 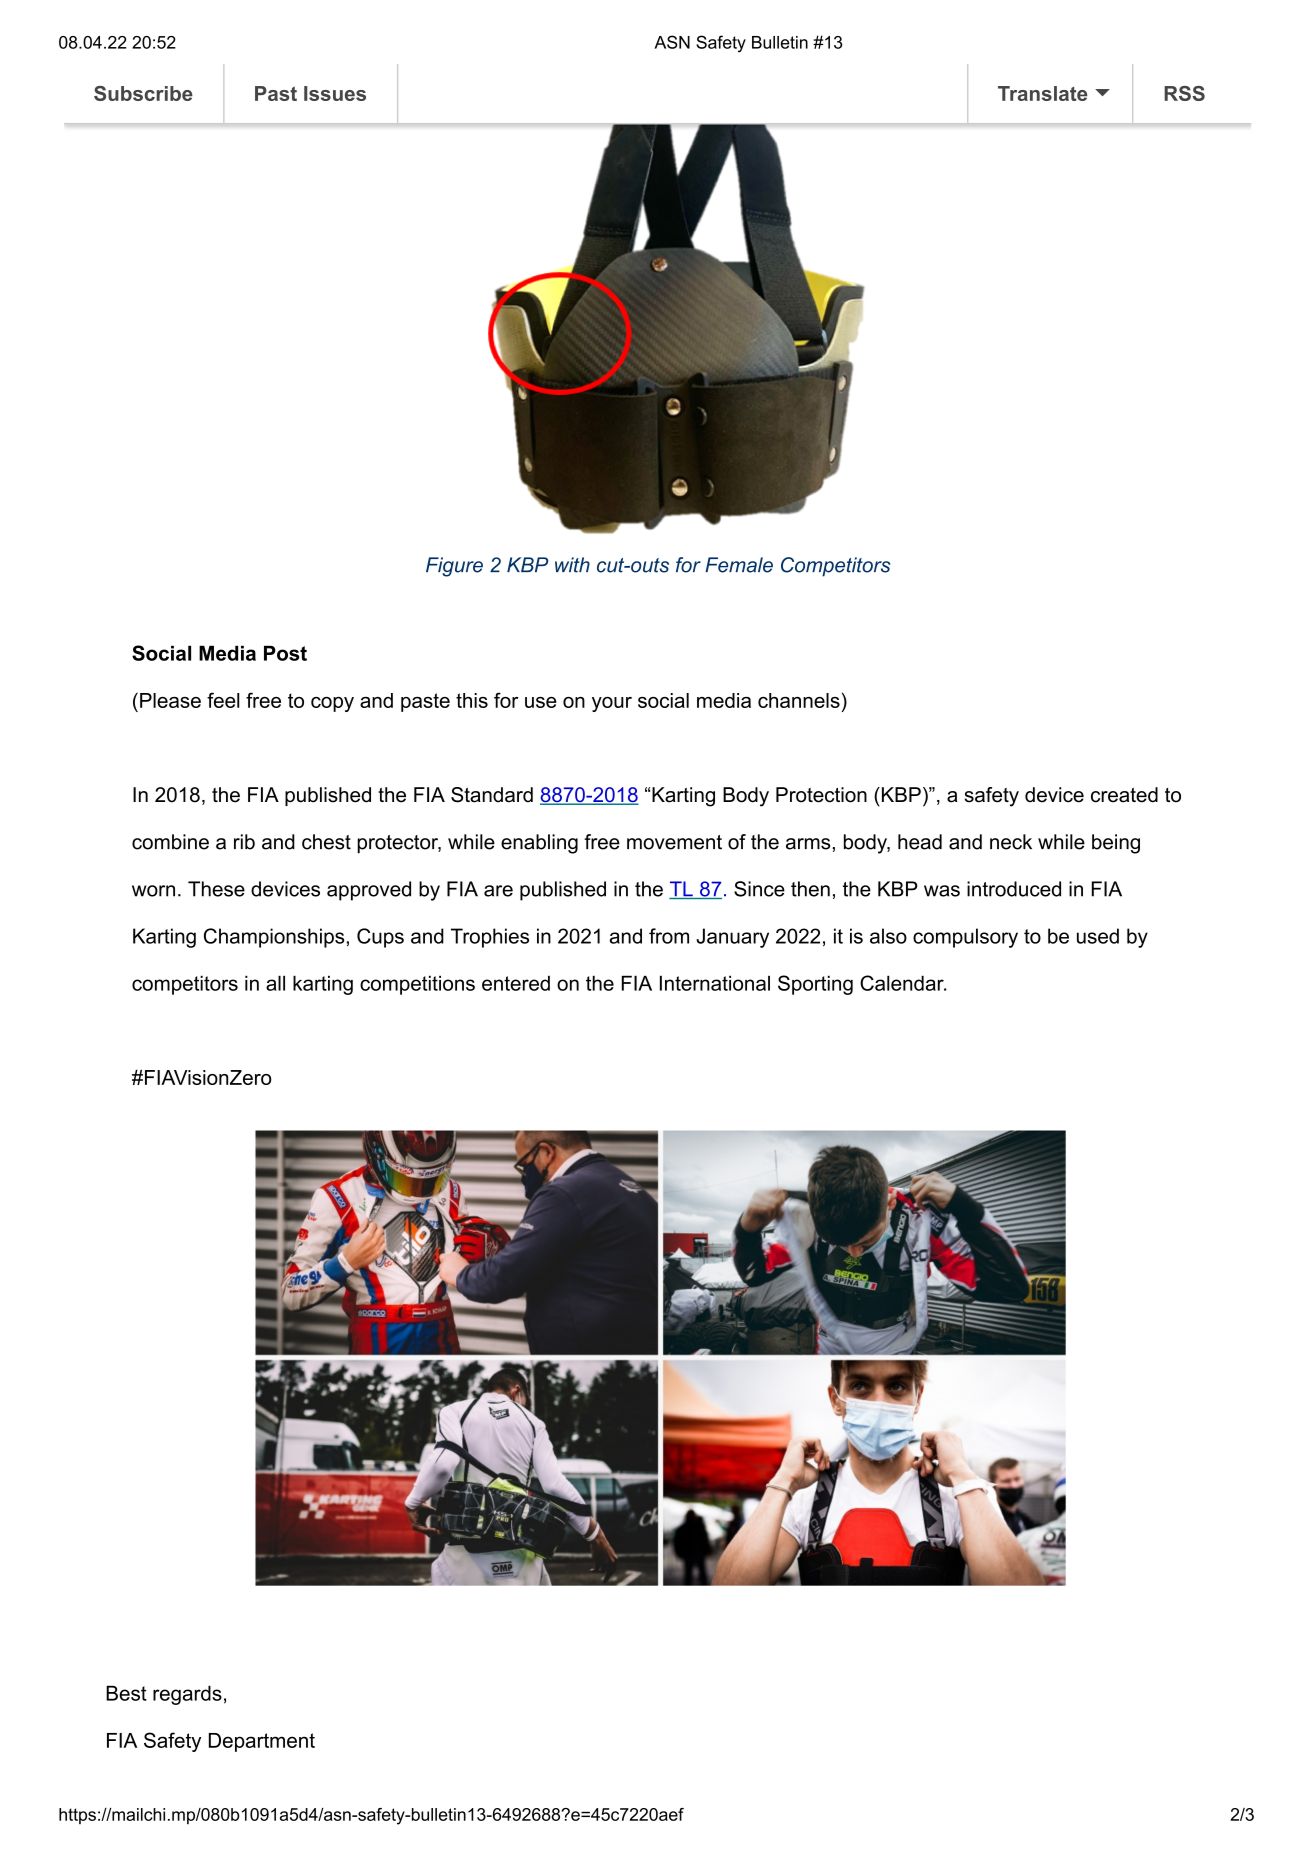 What do you see at coordinates (335, 93) in the screenshot?
I see `Issues` at bounding box center [335, 93].
